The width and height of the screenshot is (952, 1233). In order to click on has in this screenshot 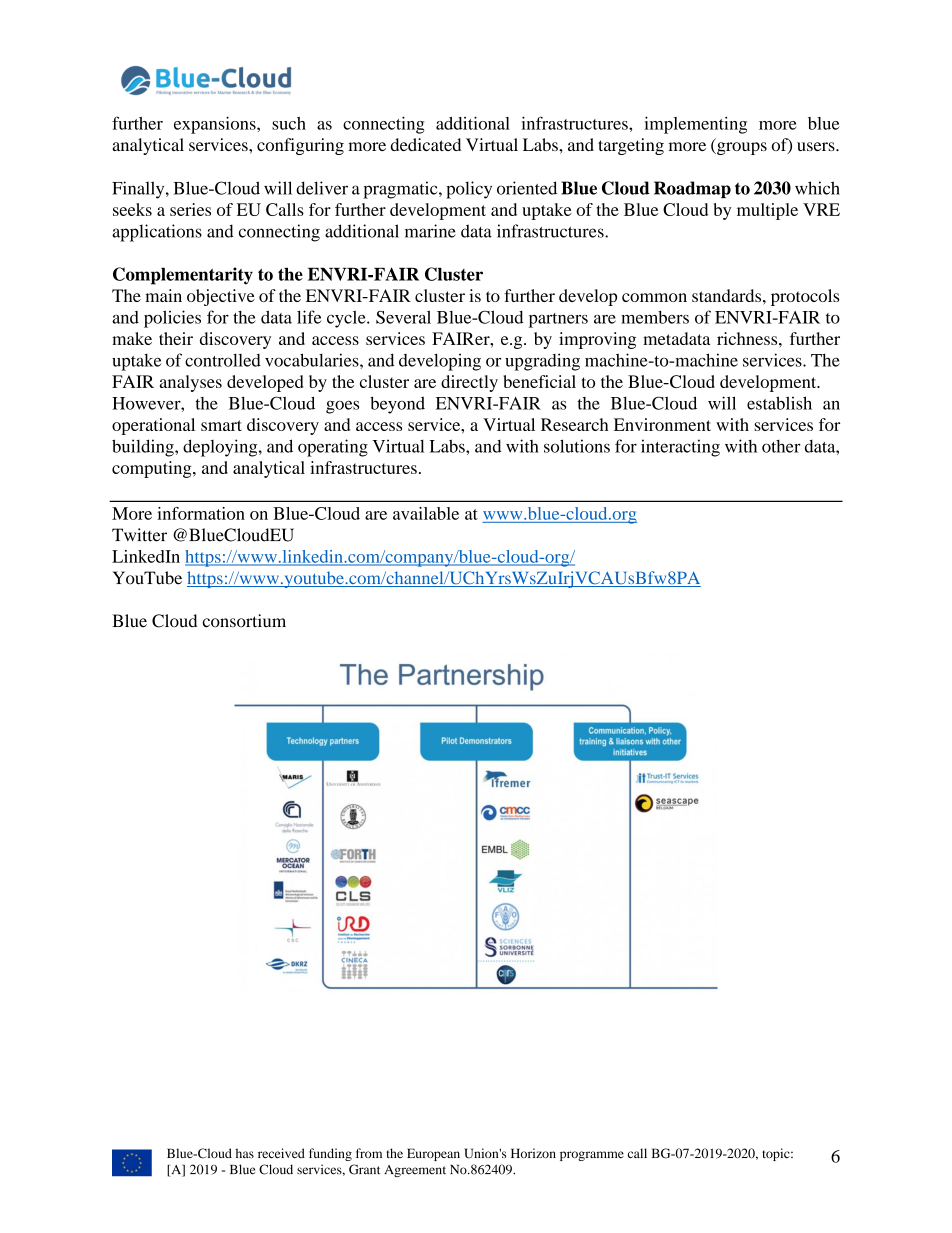, I will do `click(244, 1153)`.
